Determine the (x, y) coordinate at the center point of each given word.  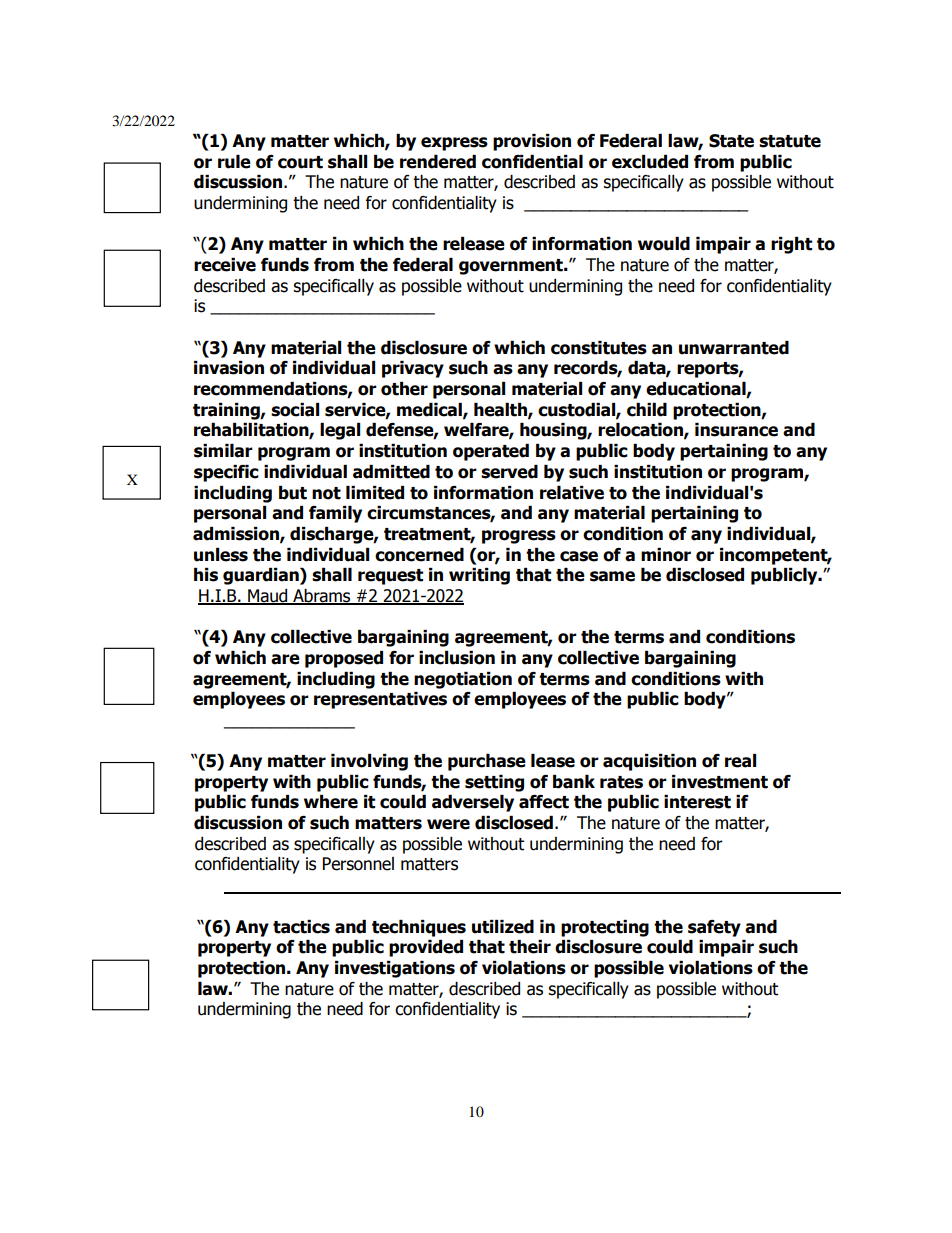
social (295, 410)
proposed (344, 659)
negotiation (463, 680)
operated (491, 452)
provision (532, 142)
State (731, 141)
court (300, 162)
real (740, 761)
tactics (301, 927)
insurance (736, 430)
